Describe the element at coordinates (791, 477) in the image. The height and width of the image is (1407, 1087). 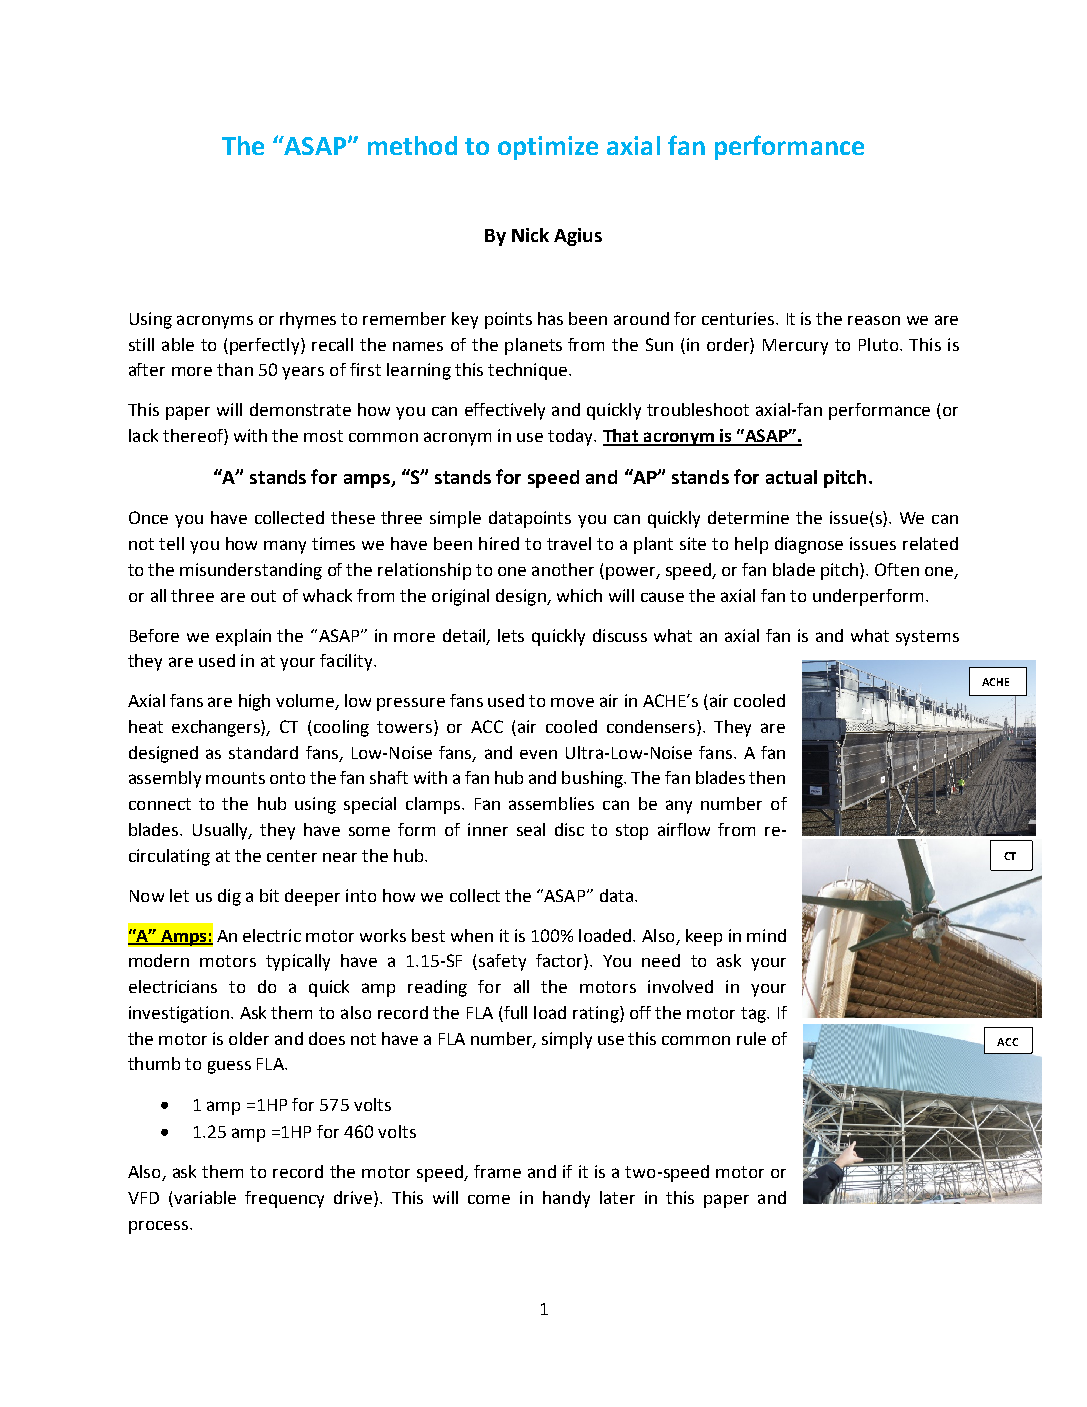
I see `actual` at that location.
